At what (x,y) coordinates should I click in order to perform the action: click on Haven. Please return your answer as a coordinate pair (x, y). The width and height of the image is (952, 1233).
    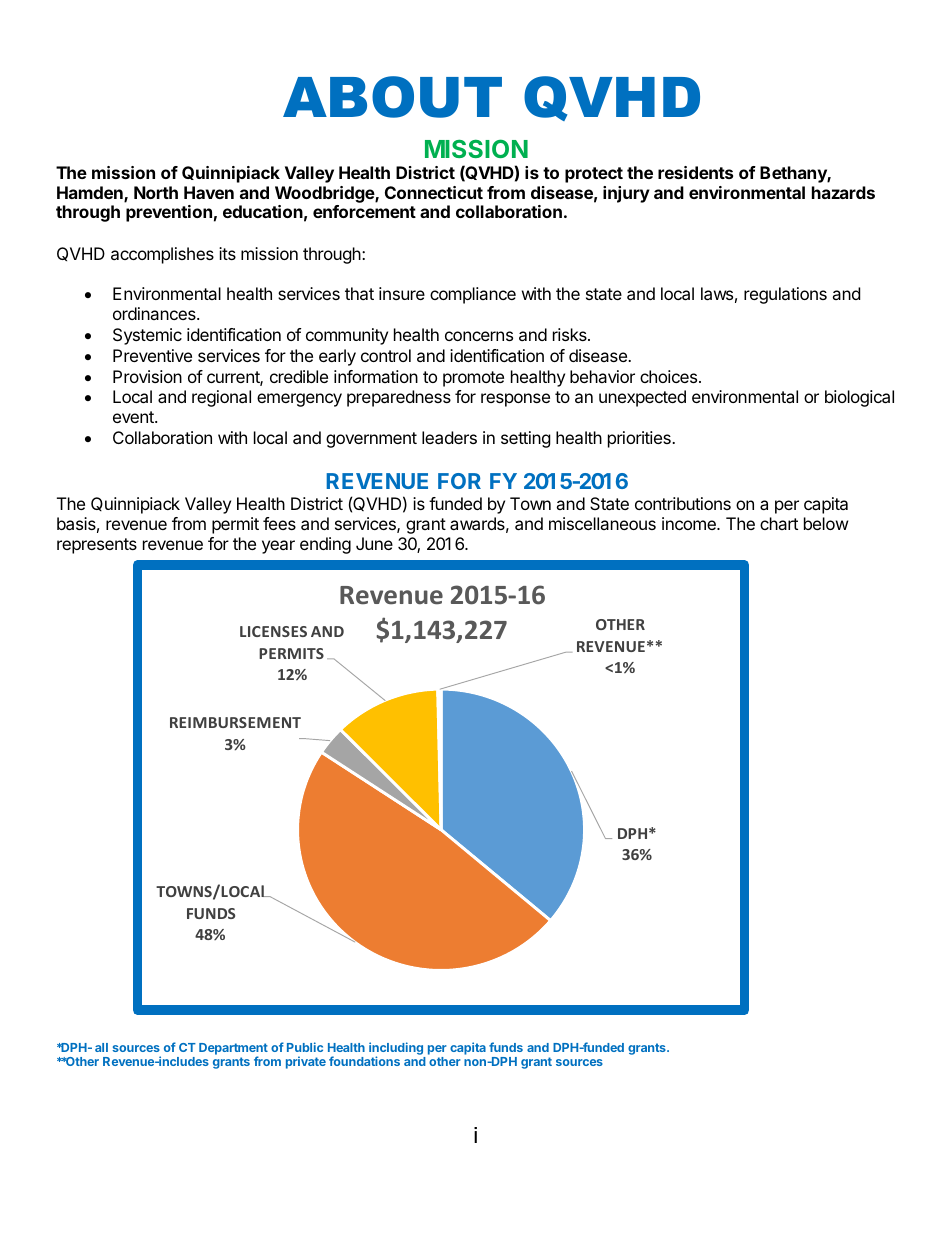
    Looking at the image, I should click on (209, 192).
